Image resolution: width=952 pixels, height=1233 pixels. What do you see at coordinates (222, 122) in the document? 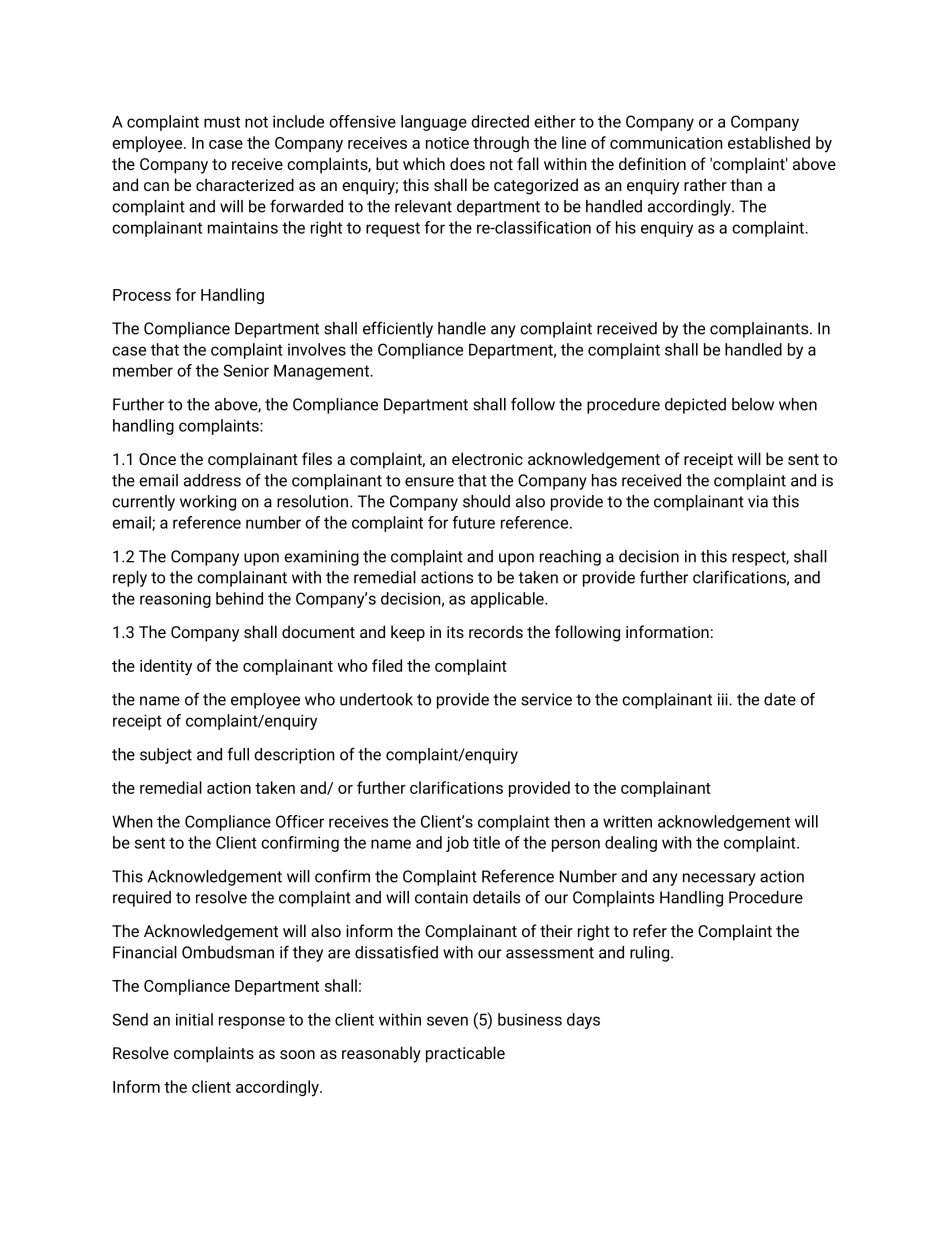
I see `must` at bounding box center [222, 122].
